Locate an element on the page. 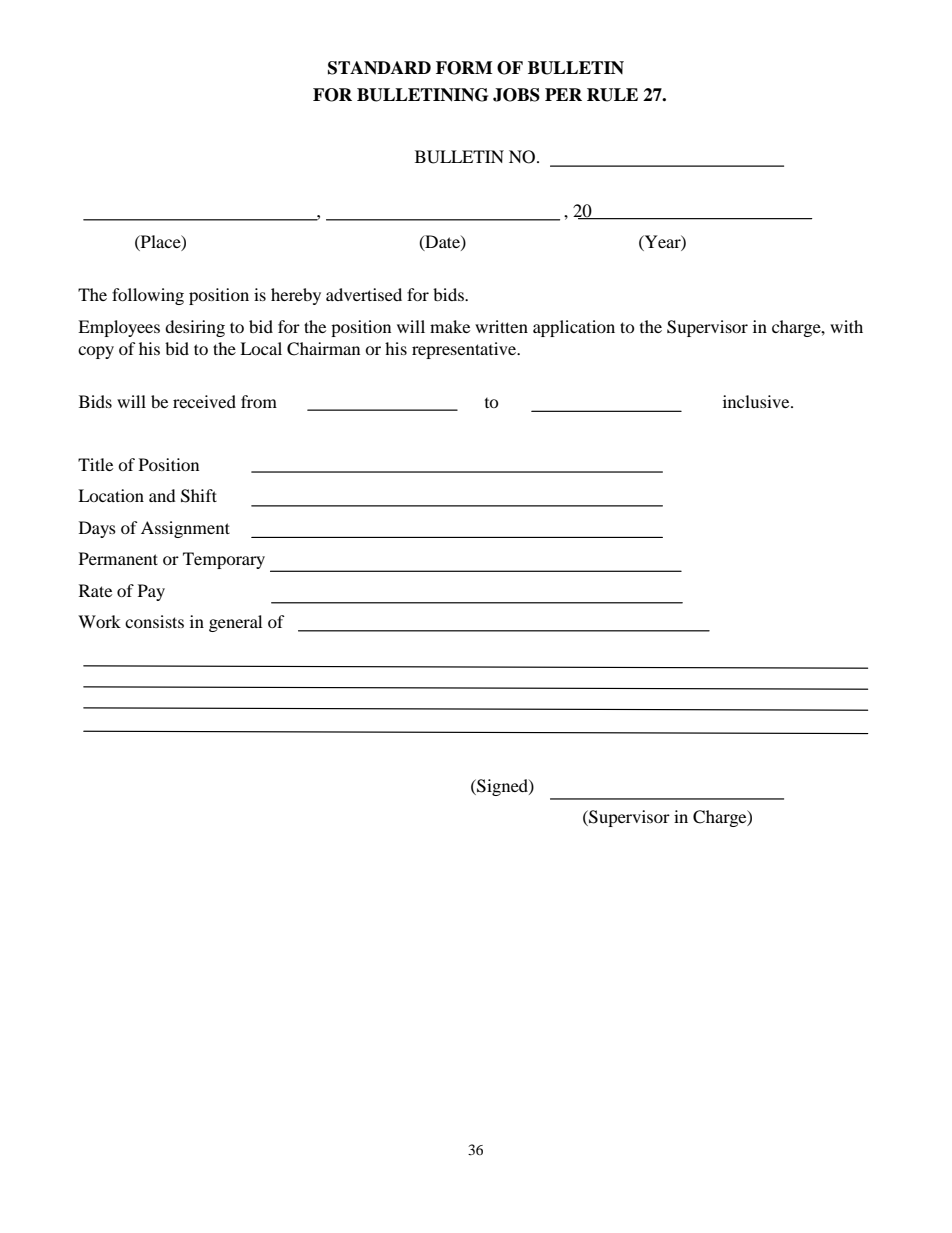  consists is located at coordinates (154, 621).
